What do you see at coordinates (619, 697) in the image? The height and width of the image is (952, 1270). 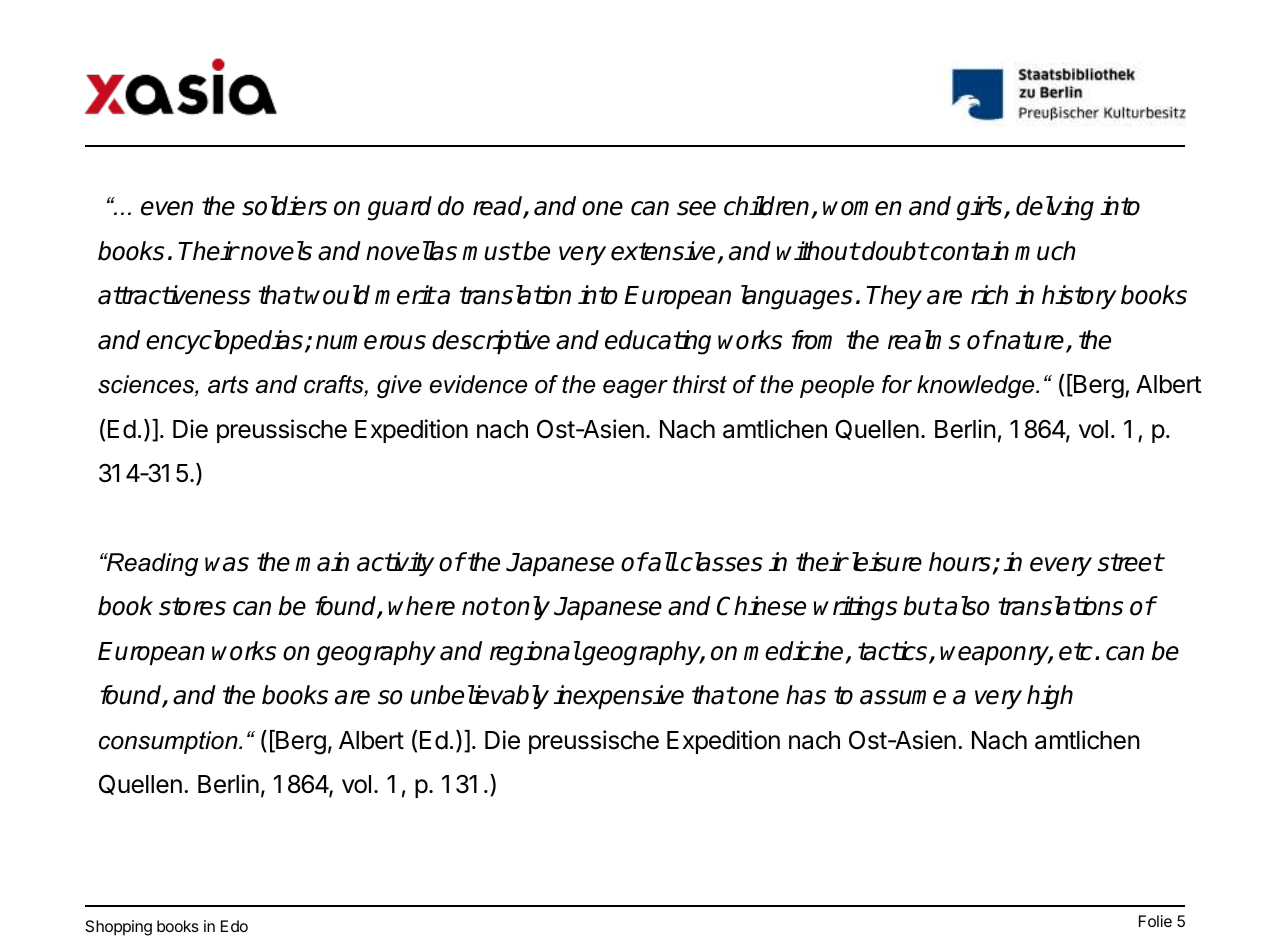 I see `inexpensive` at bounding box center [619, 697].
